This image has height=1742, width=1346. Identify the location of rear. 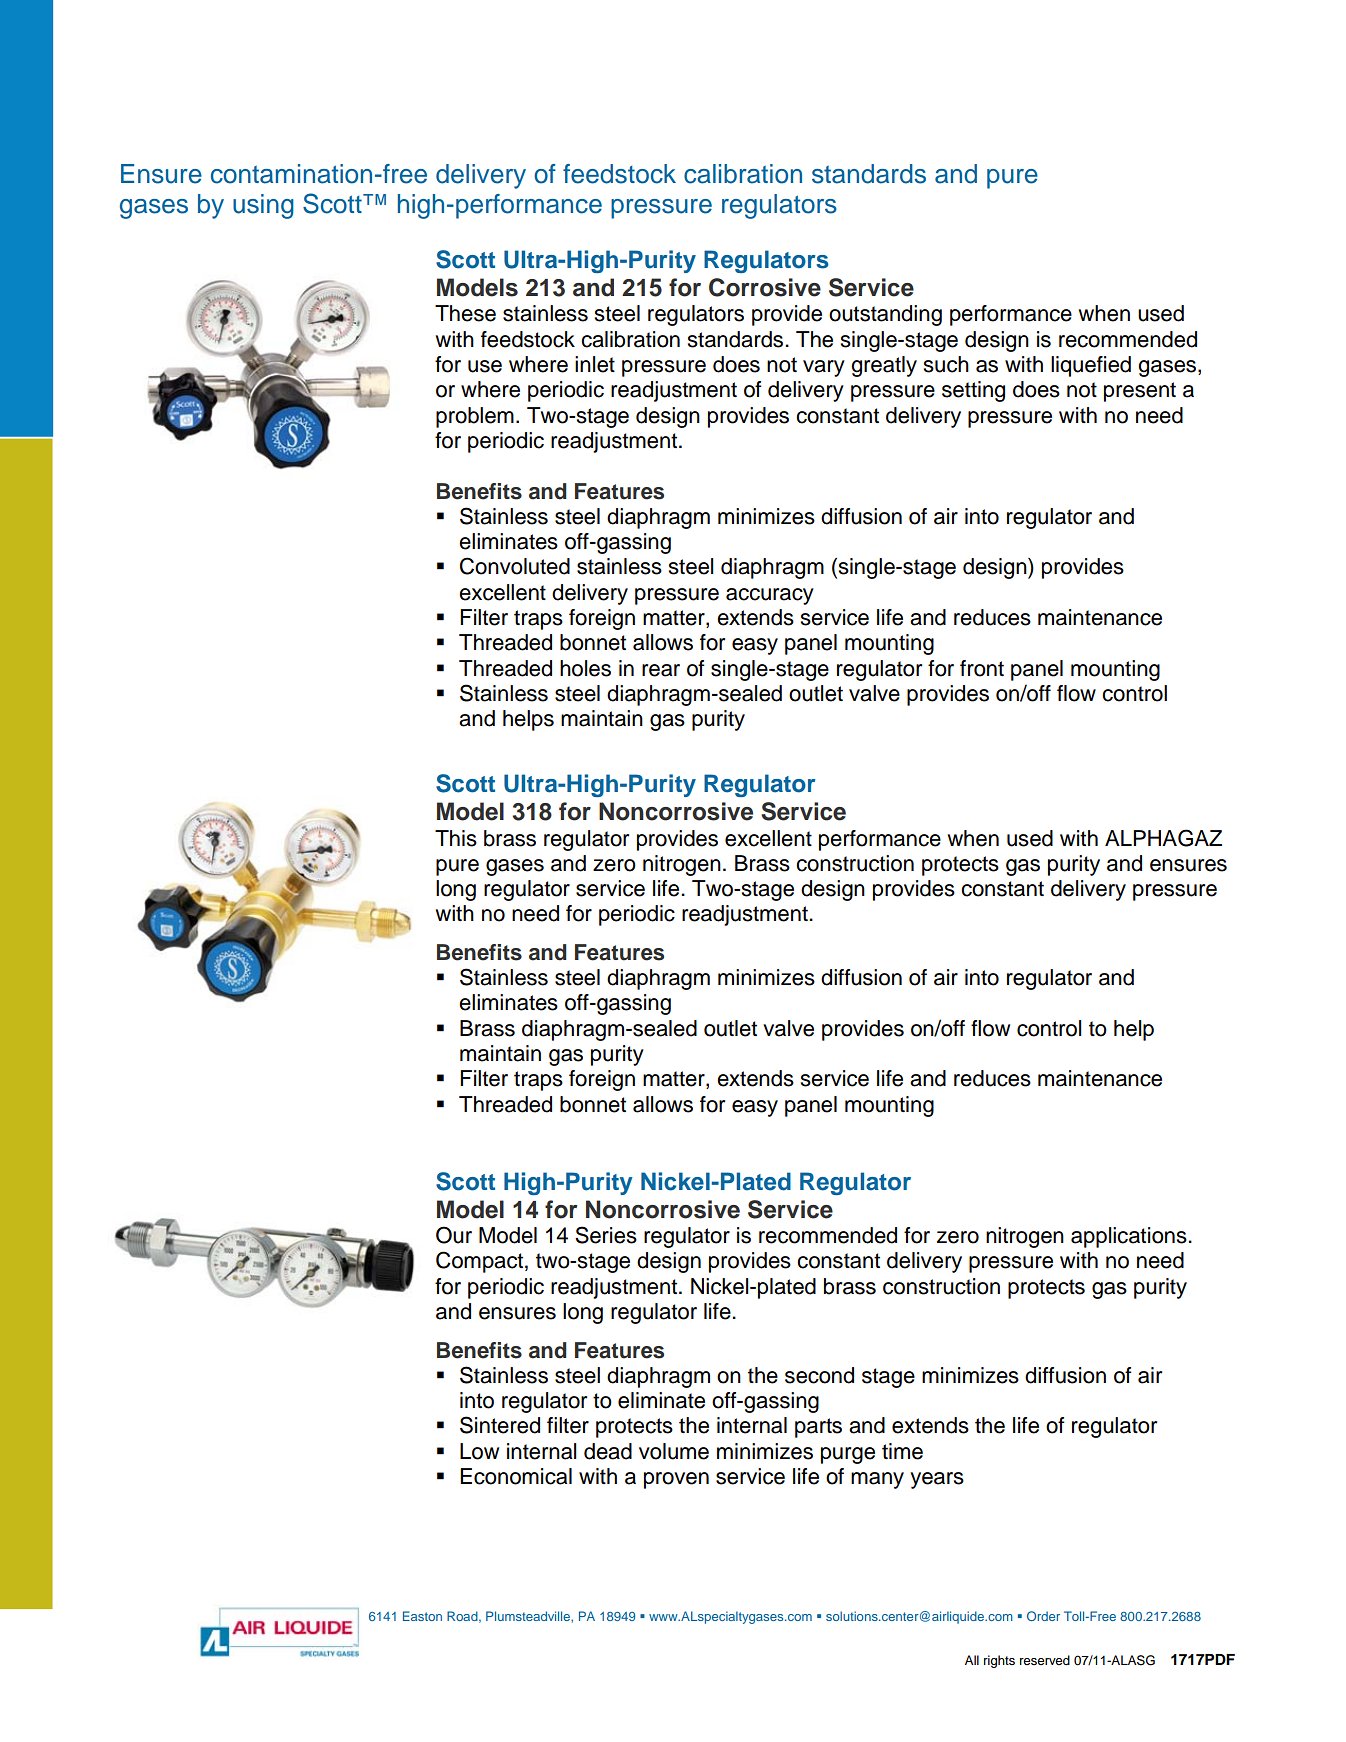
(661, 670).
